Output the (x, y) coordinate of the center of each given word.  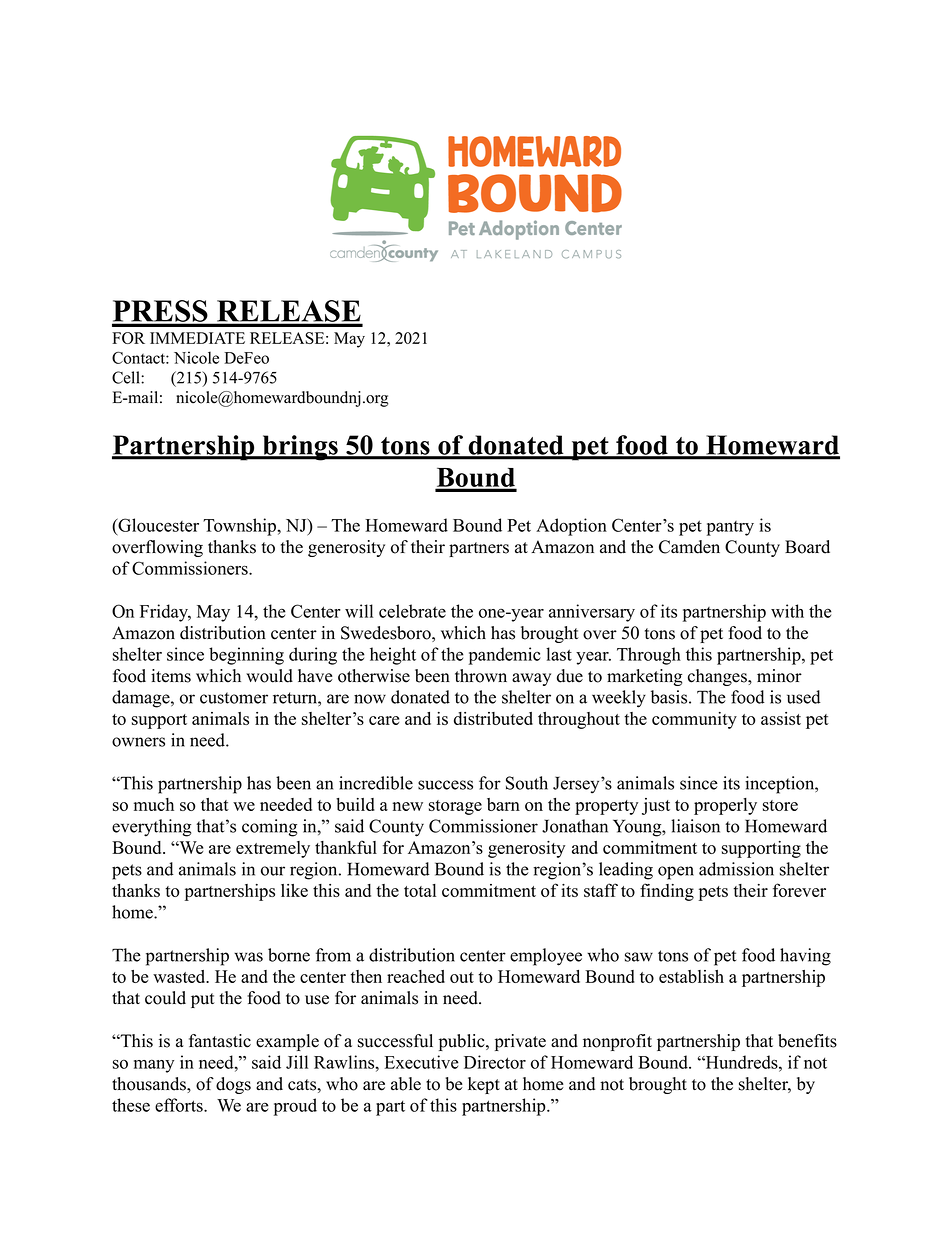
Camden (689, 547)
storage (455, 807)
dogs (233, 1085)
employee (546, 957)
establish (691, 976)
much (154, 804)
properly (725, 806)
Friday (165, 613)
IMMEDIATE (197, 338)
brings (300, 448)
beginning (246, 656)
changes (718, 677)
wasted (180, 976)
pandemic (505, 656)
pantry (730, 528)
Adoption (571, 527)
